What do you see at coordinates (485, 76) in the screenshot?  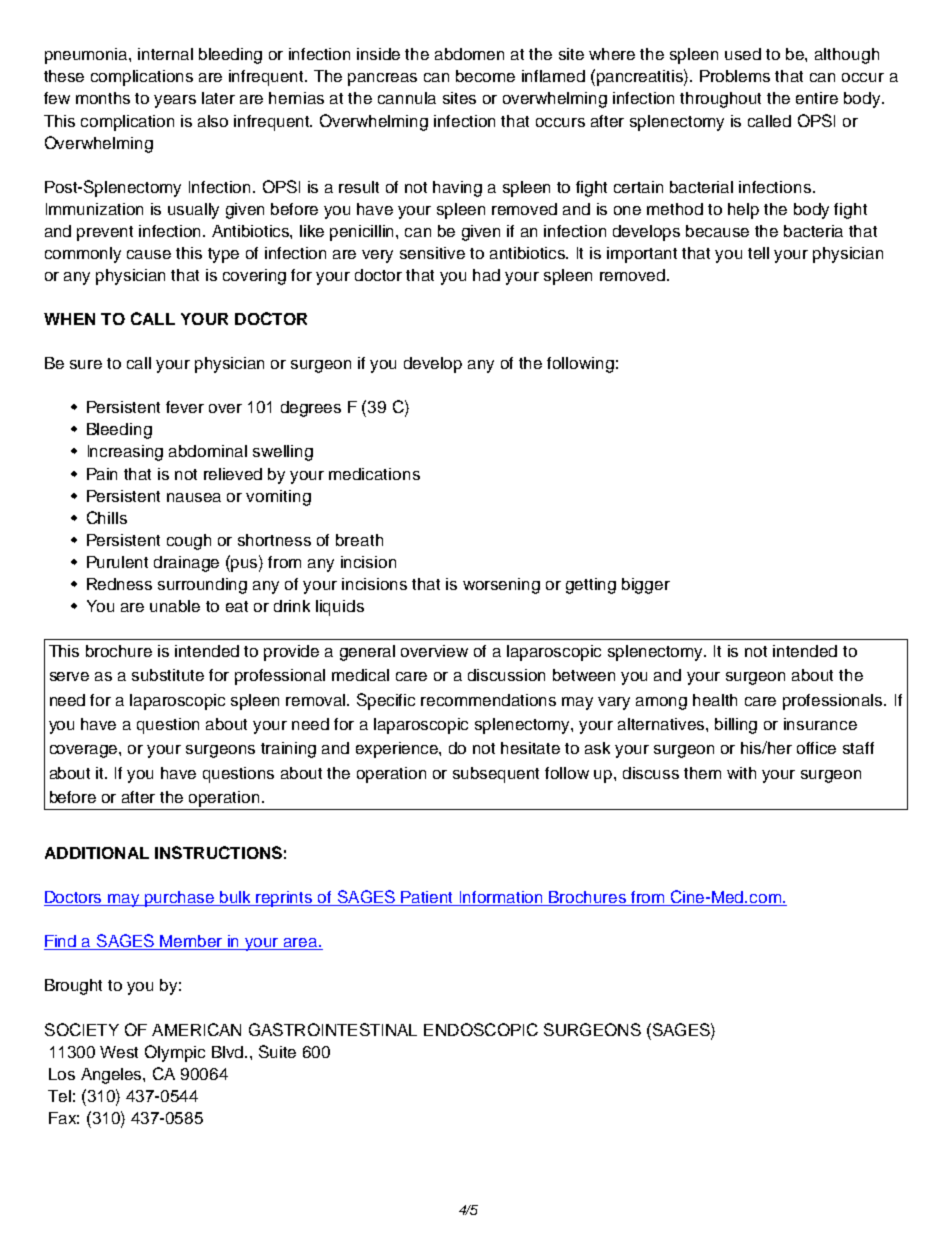 I see `become` at bounding box center [485, 76].
